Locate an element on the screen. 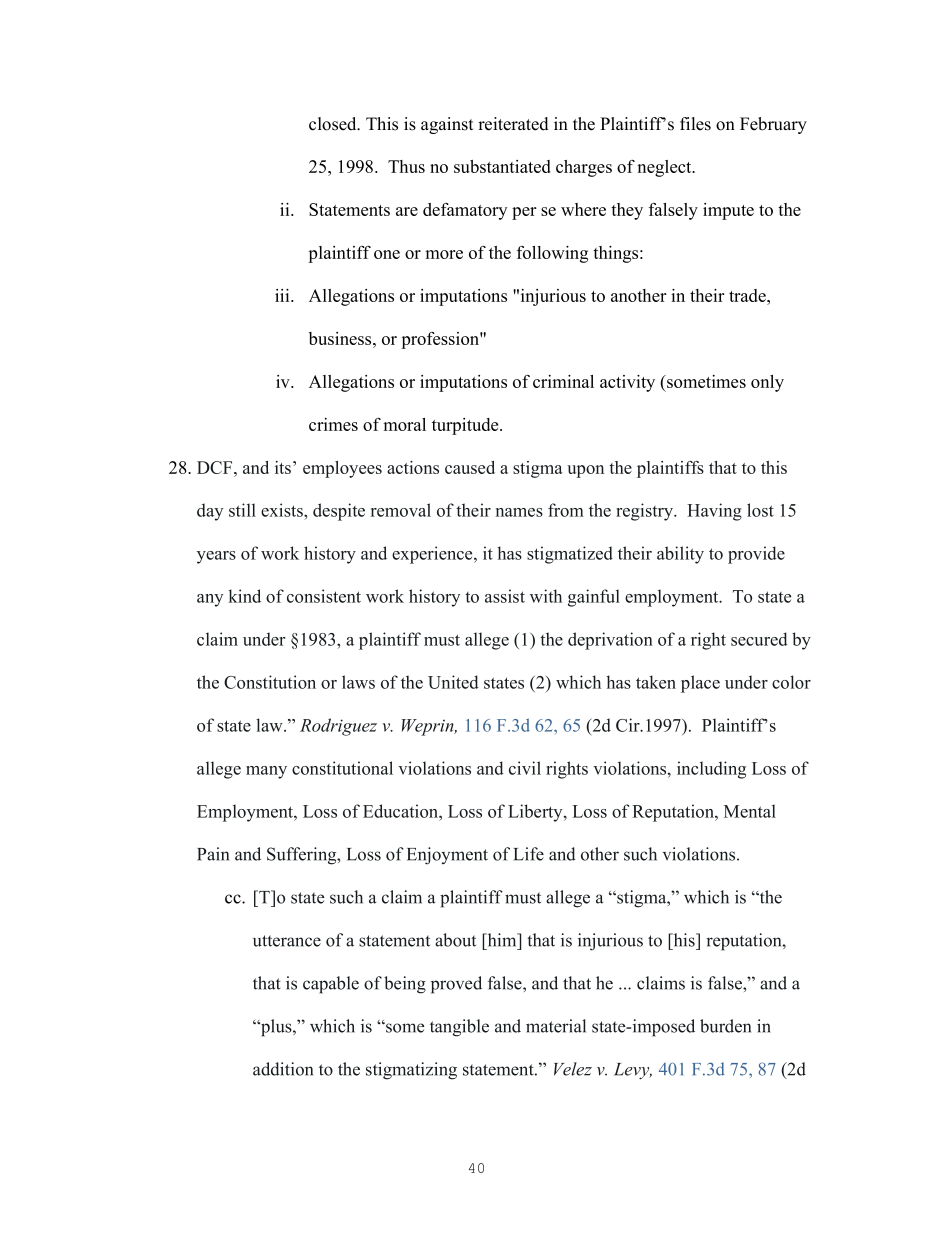 Image resolution: width=952 pixels, height=1233 pixels. Thus is located at coordinates (406, 166).
